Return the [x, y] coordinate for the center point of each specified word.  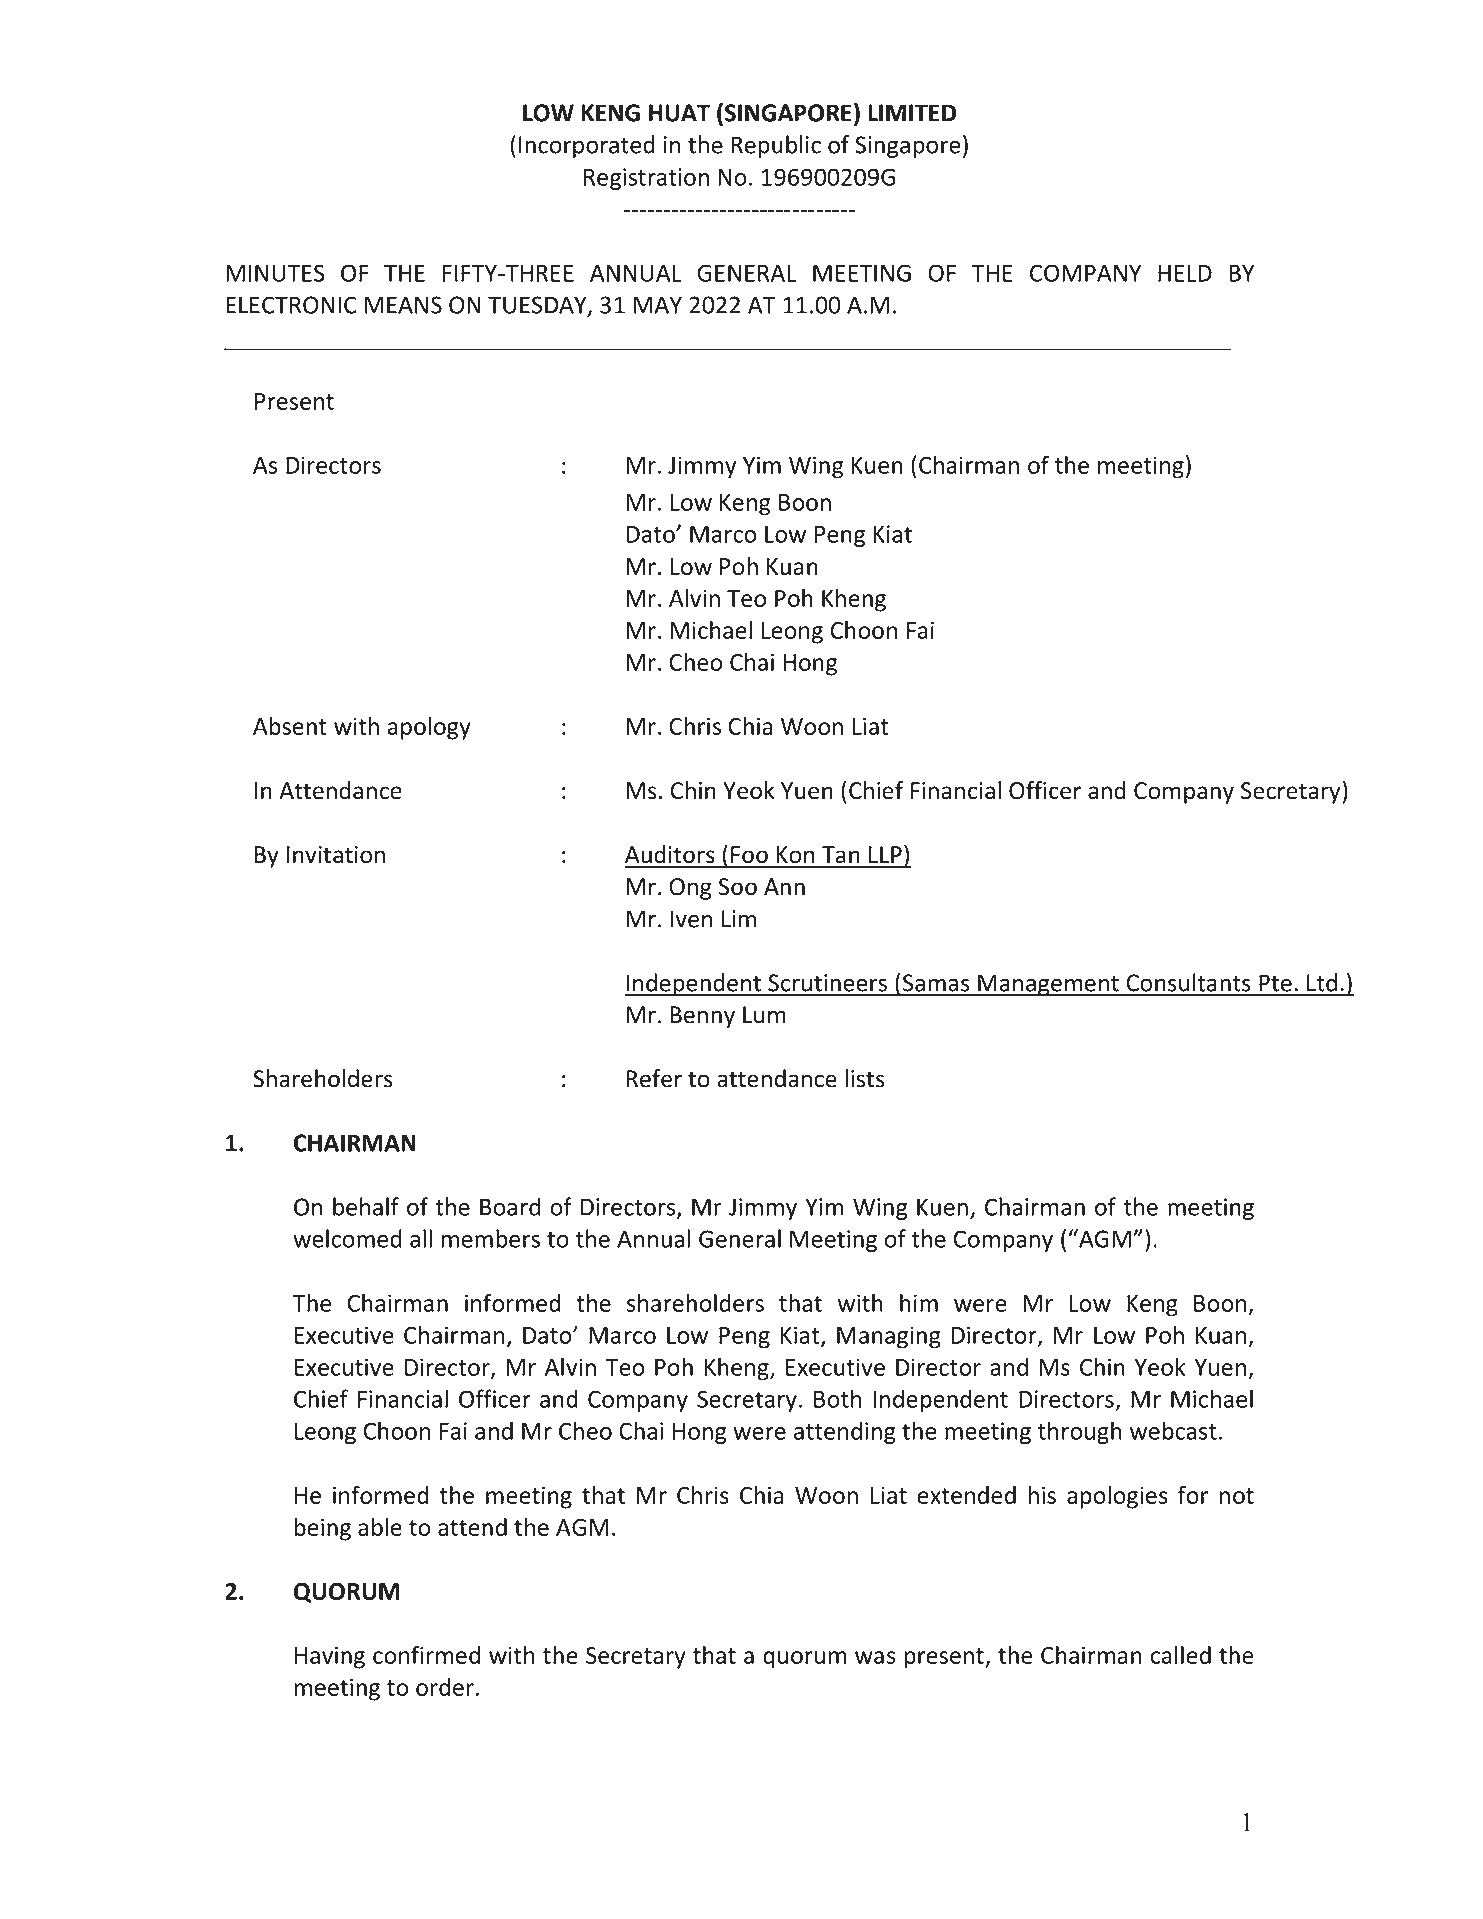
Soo [737, 887]
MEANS [403, 305]
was [875, 1657]
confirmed [426, 1654]
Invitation [336, 855]
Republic [776, 146]
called [1181, 1655]
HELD [1185, 273]
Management [1048, 985]
